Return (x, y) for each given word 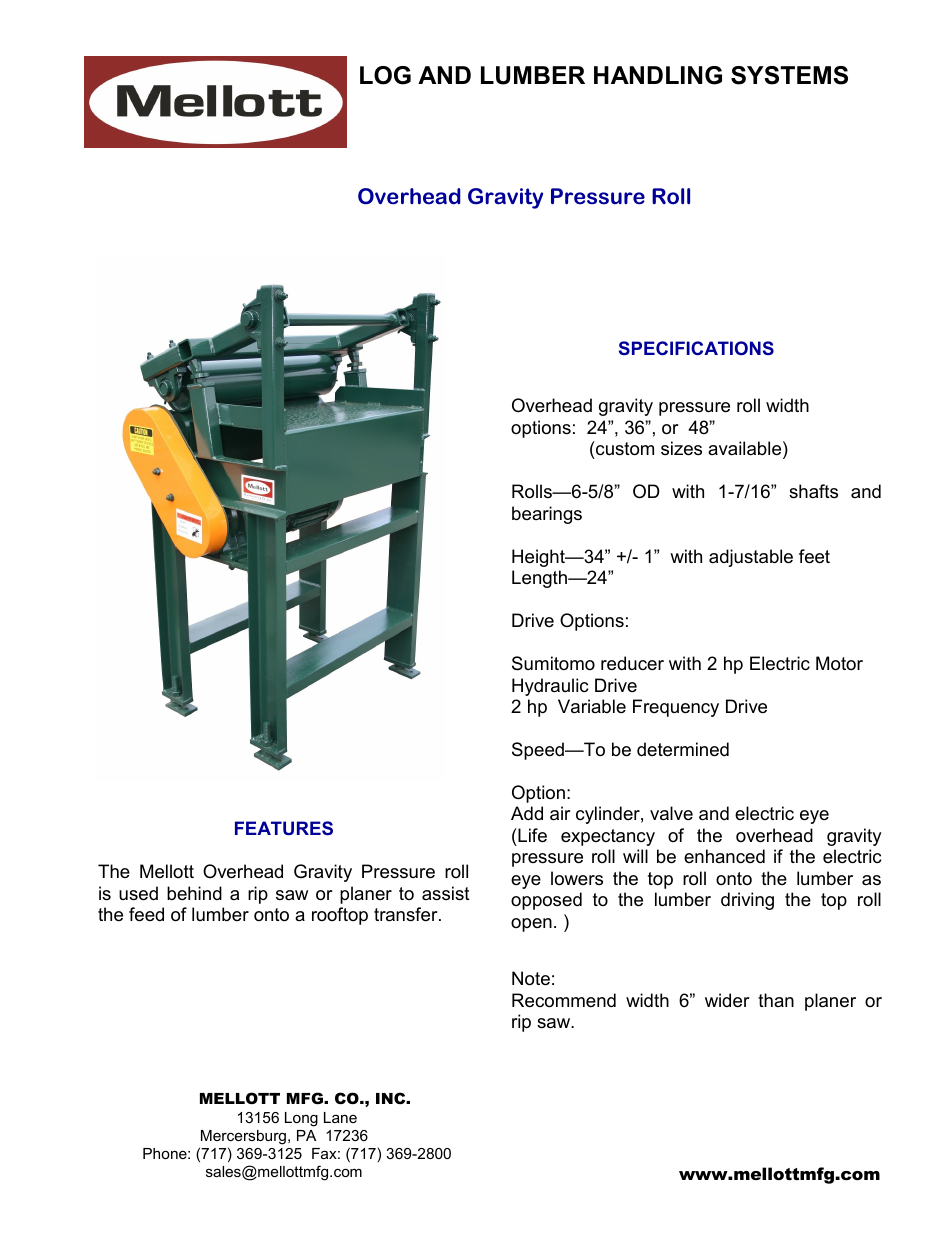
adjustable (751, 558)
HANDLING (658, 75)
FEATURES (284, 828)
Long (301, 1119)
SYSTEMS (789, 75)
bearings (547, 515)
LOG (385, 75)
